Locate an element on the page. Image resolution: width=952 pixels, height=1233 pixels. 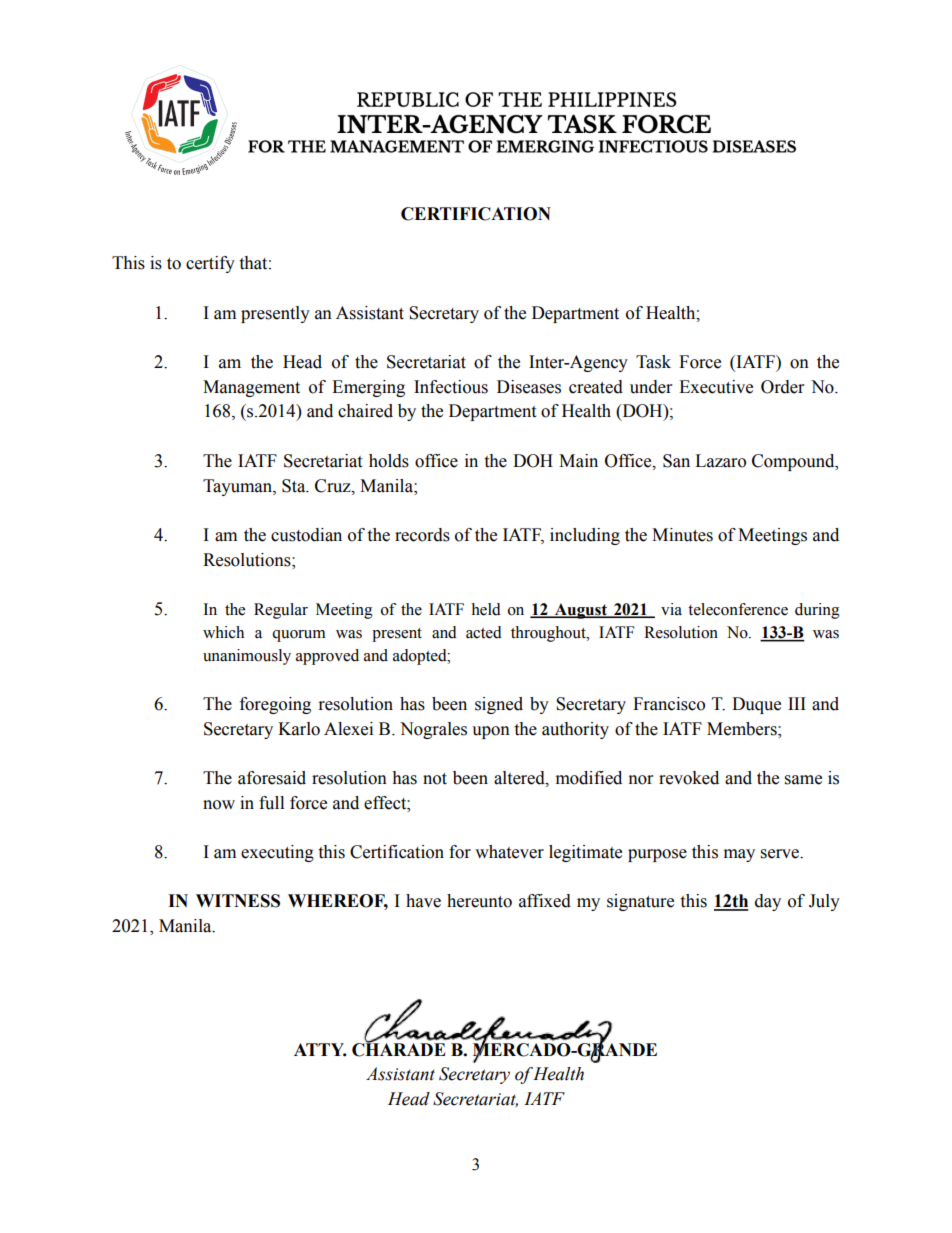
same is located at coordinates (803, 780).
